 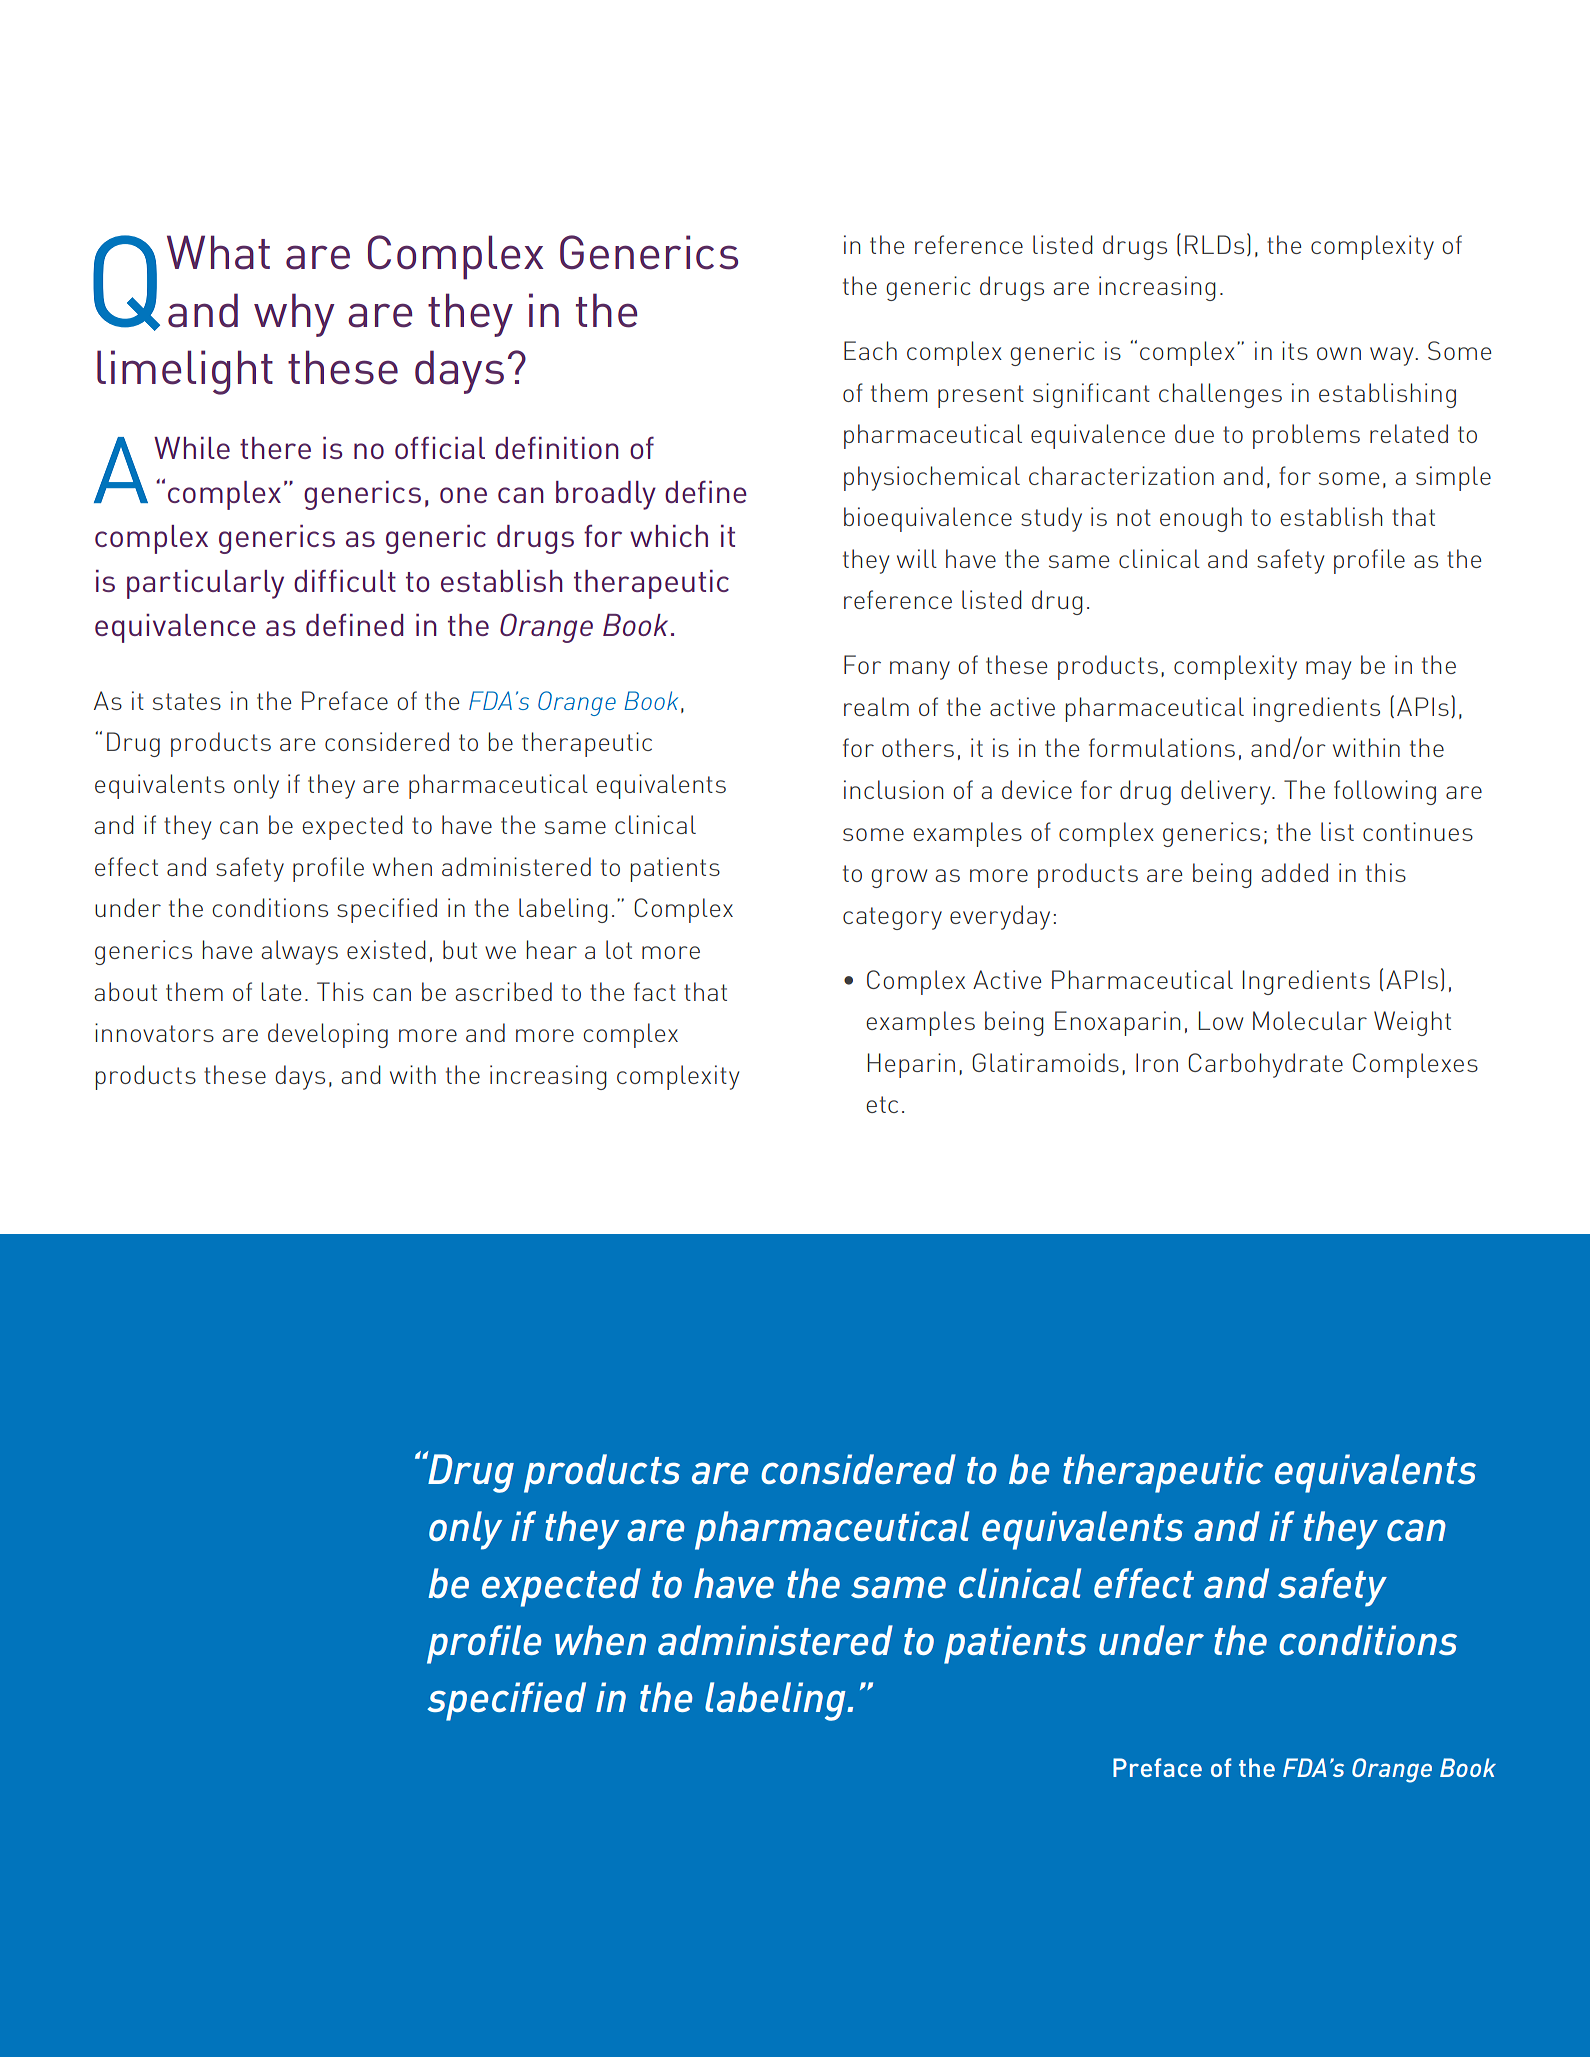 What do you see at coordinates (294, 315) in the page?
I see `why` at bounding box center [294, 315].
